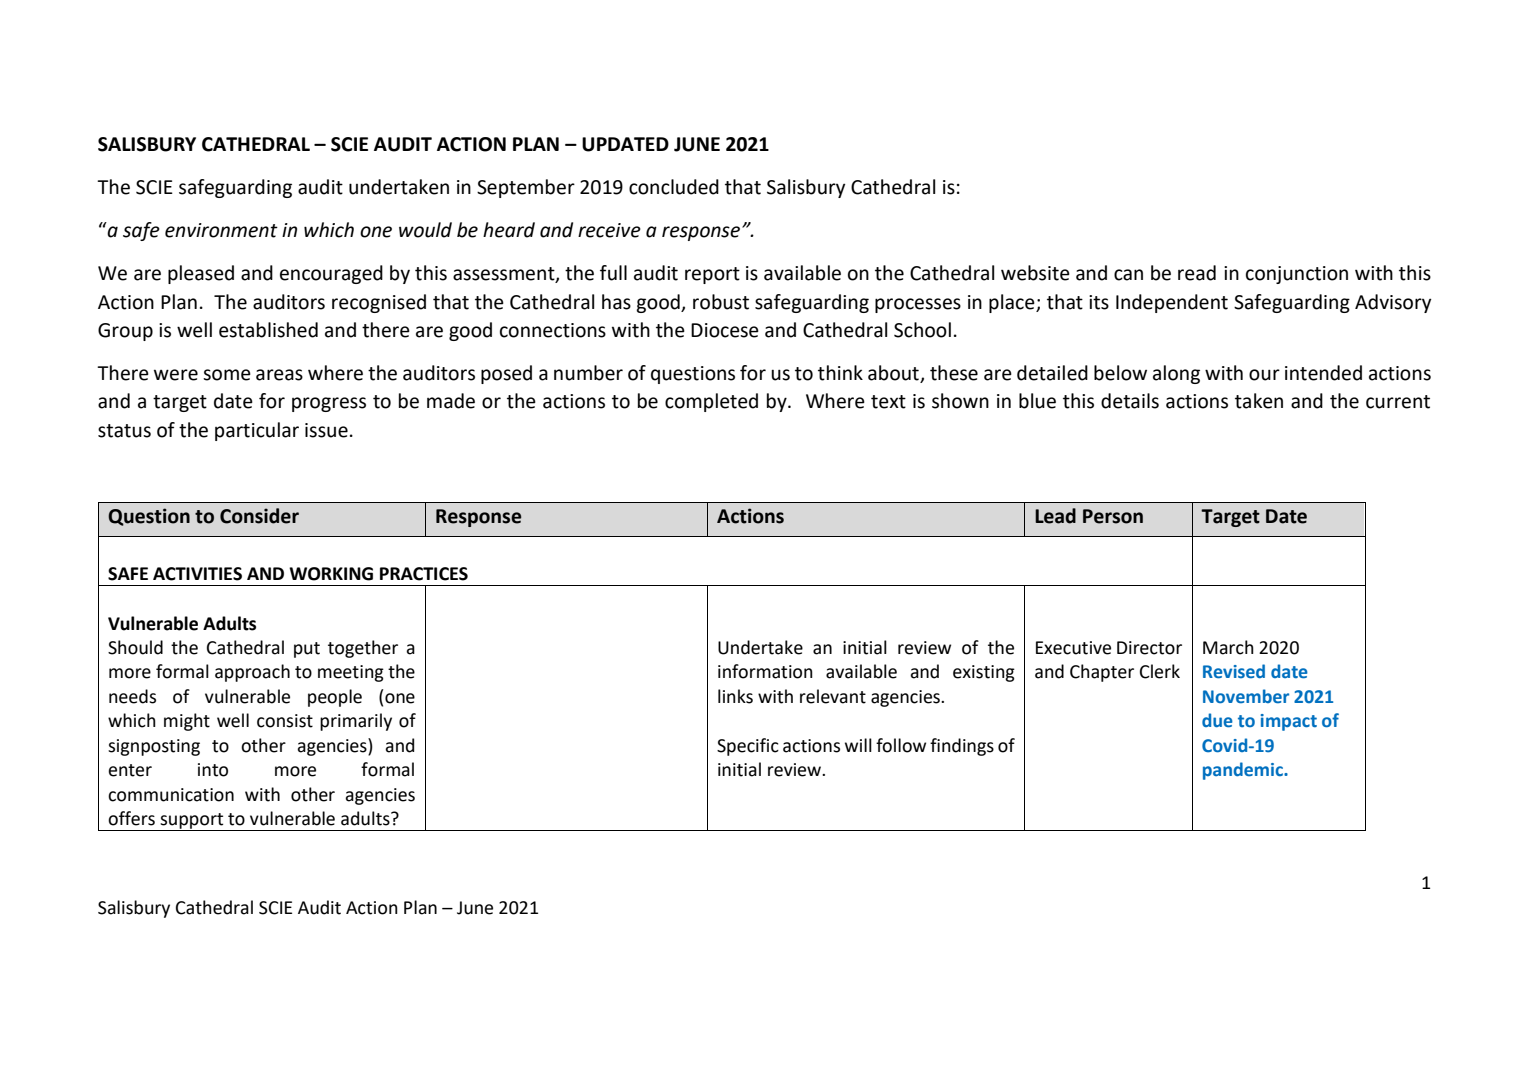  Describe the element at coordinates (765, 671) in the screenshot. I see `information` at that location.
